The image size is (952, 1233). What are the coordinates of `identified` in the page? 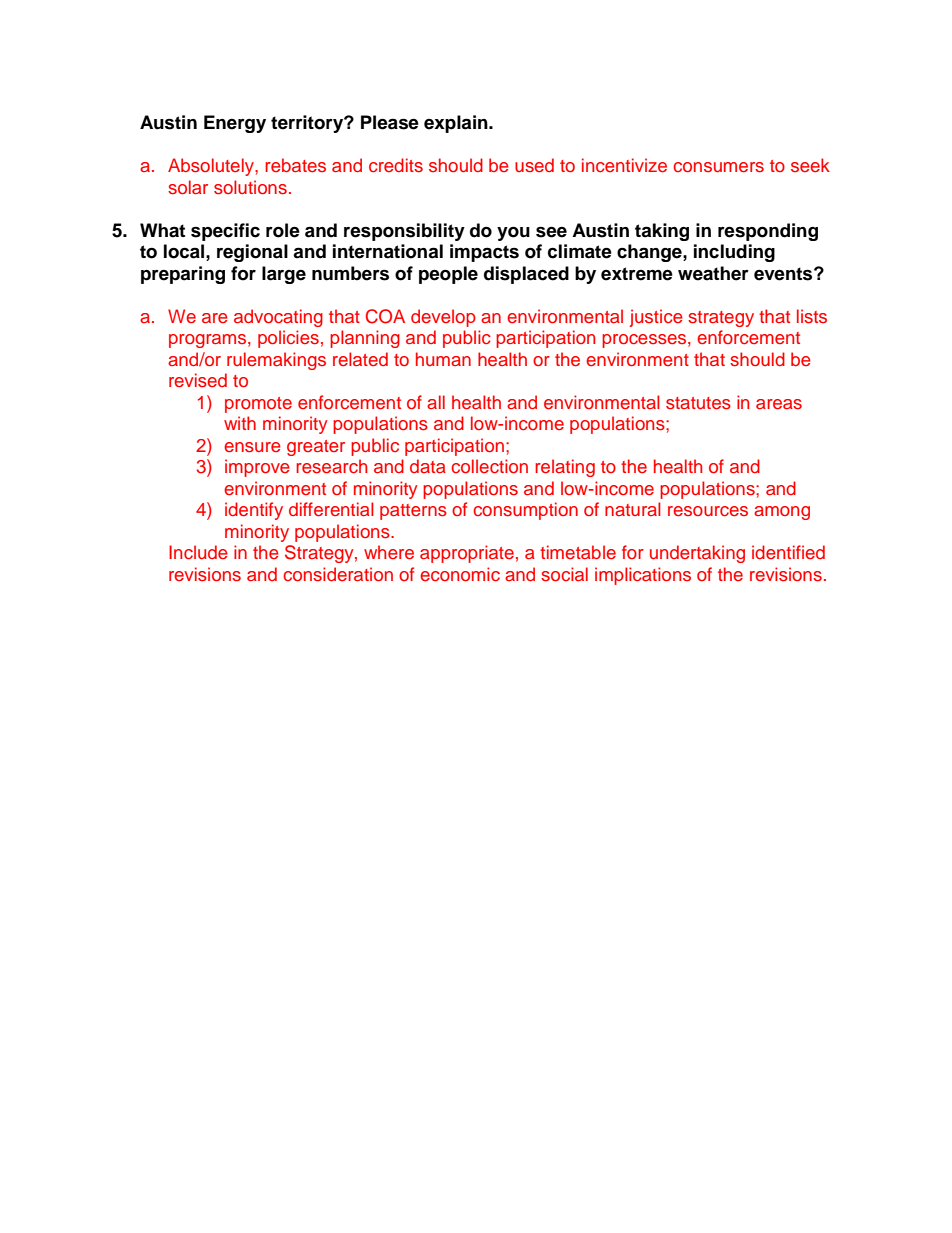 It's located at (788, 552).
